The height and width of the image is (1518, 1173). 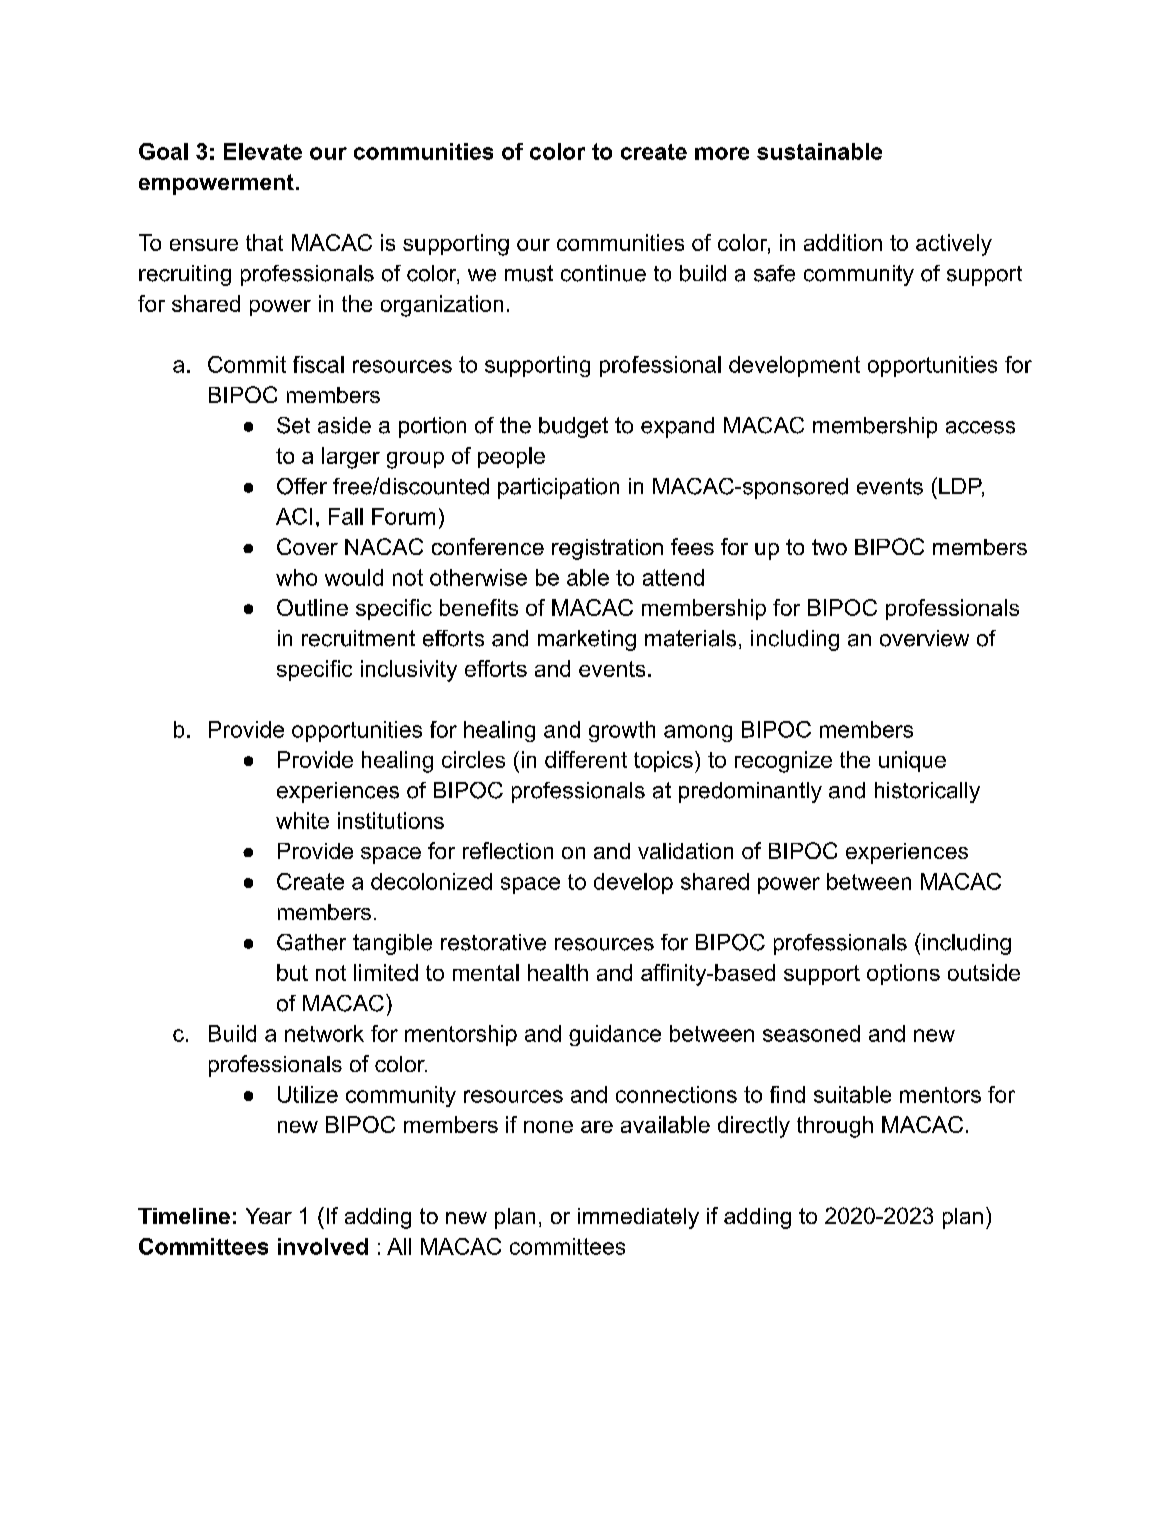 I want to click on but, so click(x=292, y=972).
